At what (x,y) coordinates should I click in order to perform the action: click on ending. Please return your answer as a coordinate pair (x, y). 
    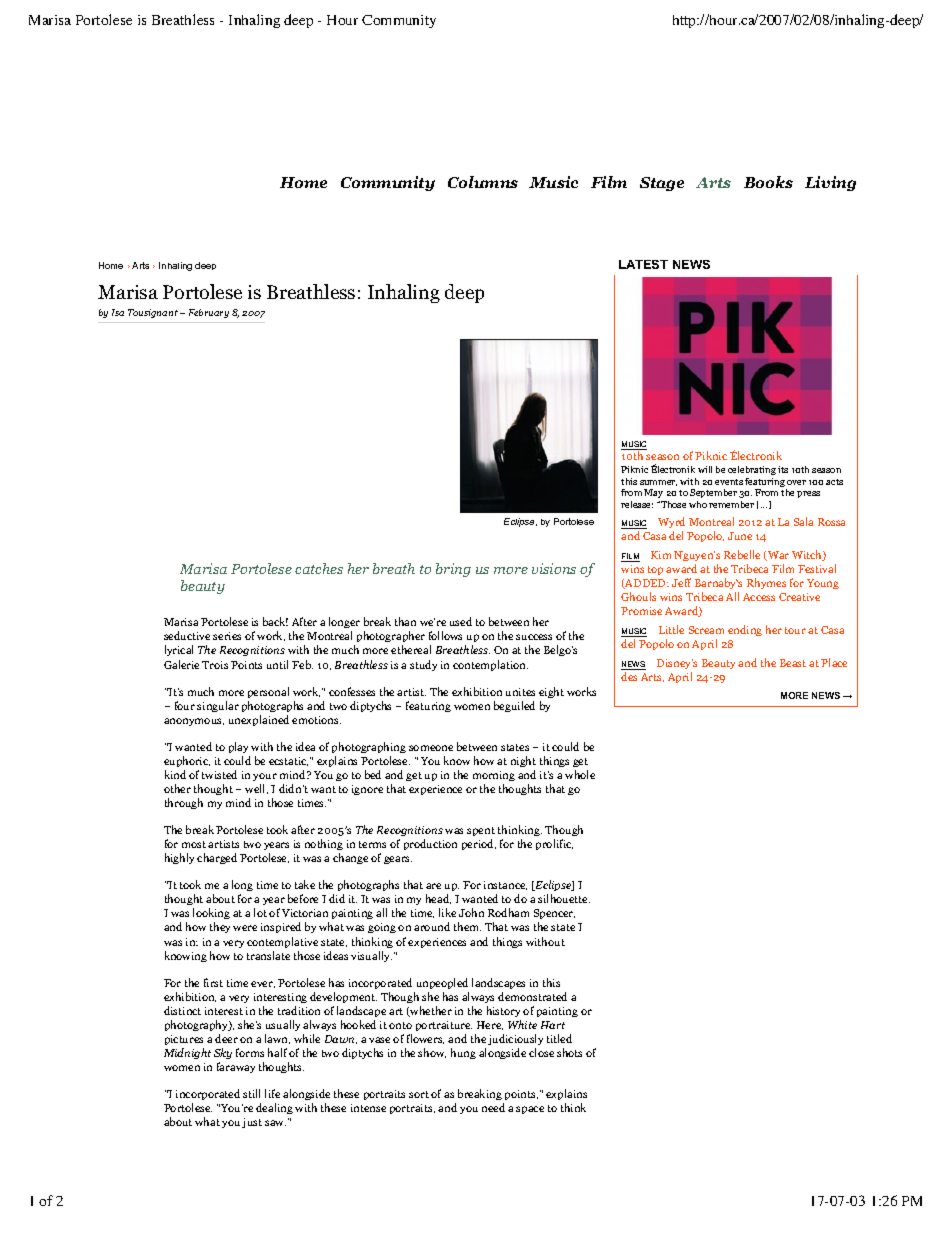
    Looking at the image, I should click on (745, 630).
